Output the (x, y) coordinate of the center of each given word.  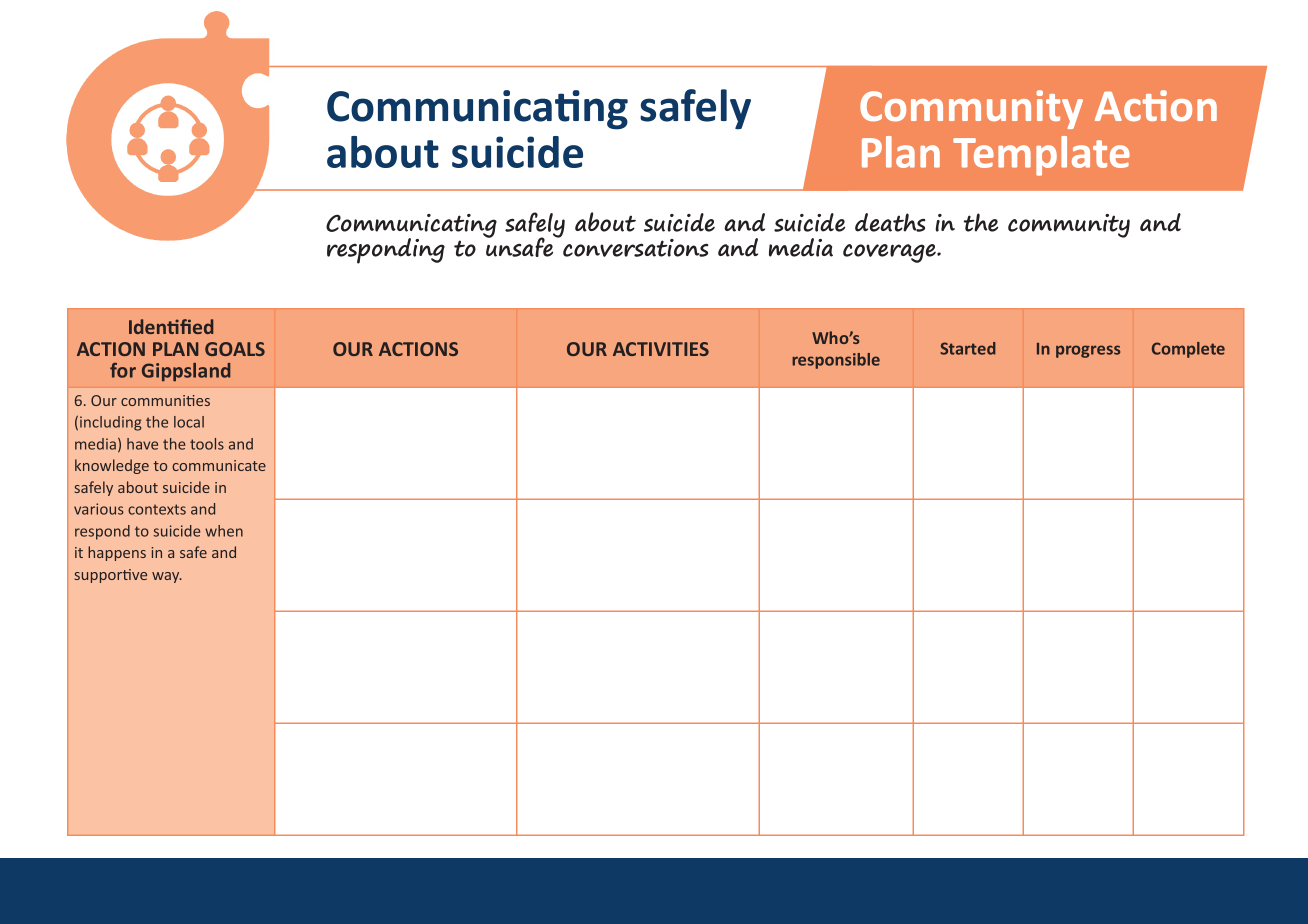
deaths (890, 222)
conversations (636, 248)
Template (1041, 156)
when (224, 531)
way (167, 577)
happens (117, 553)
